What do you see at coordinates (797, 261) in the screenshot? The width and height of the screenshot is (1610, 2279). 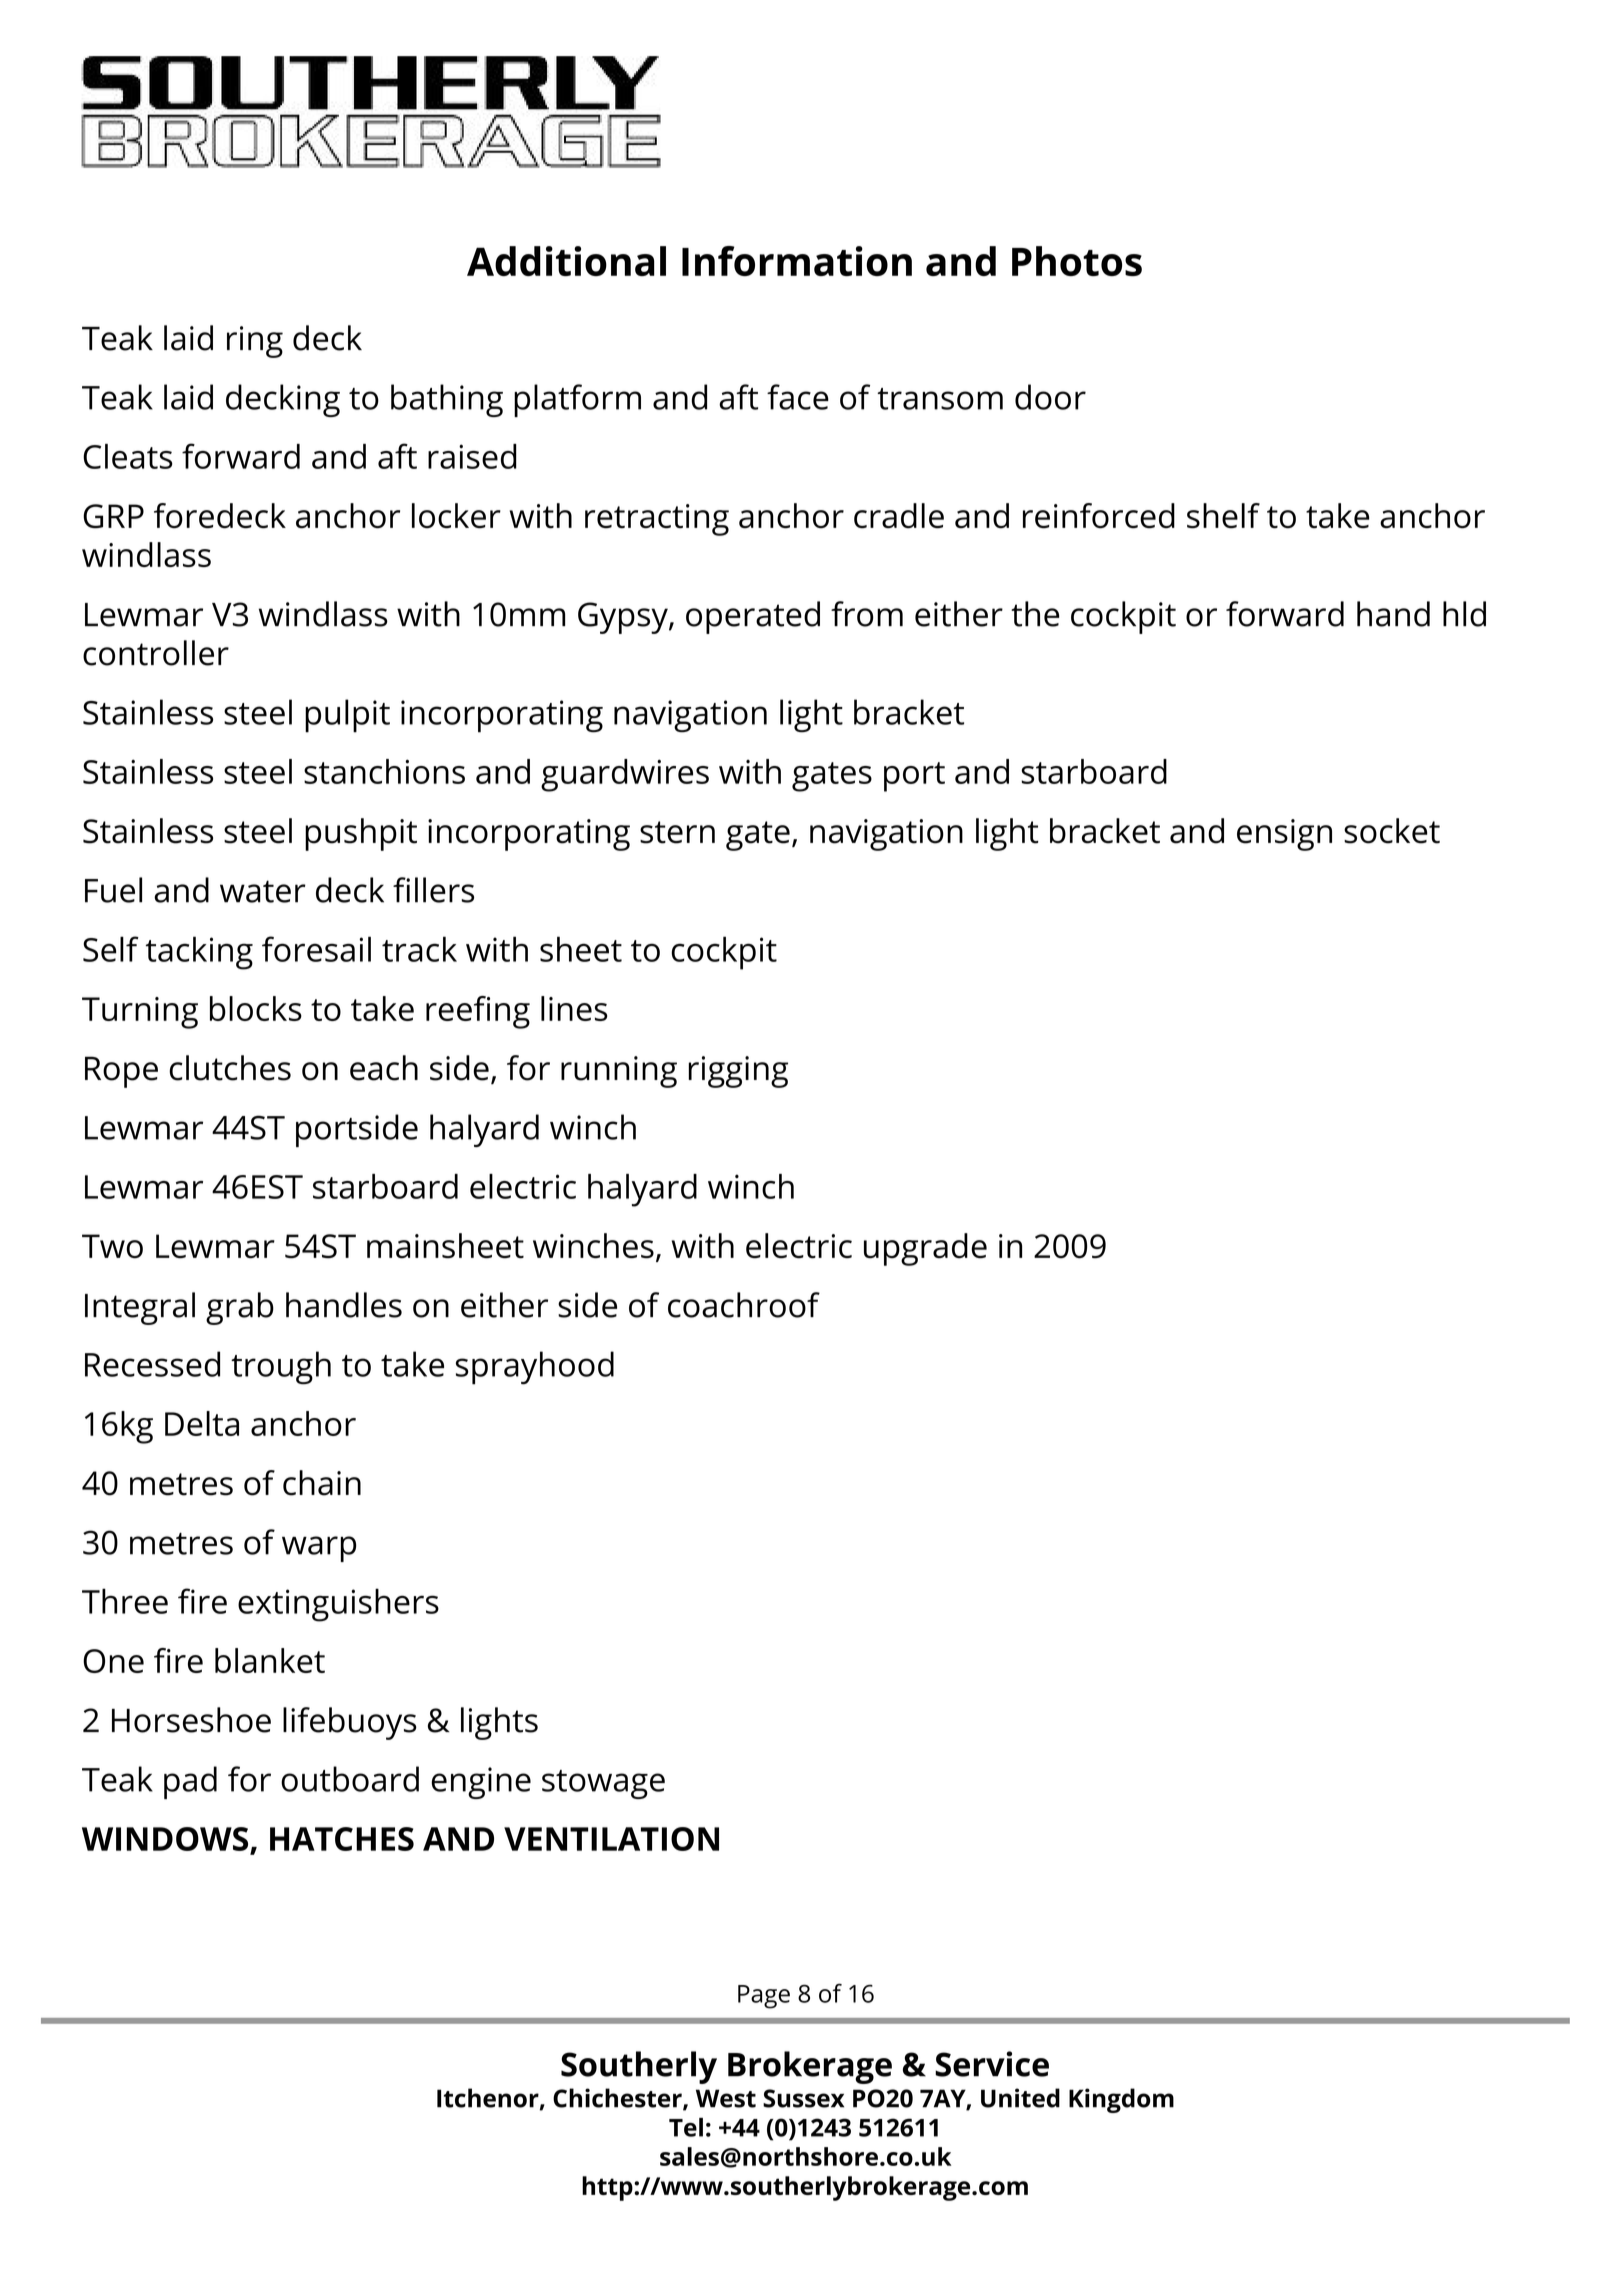 I see `Information` at bounding box center [797, 261].
